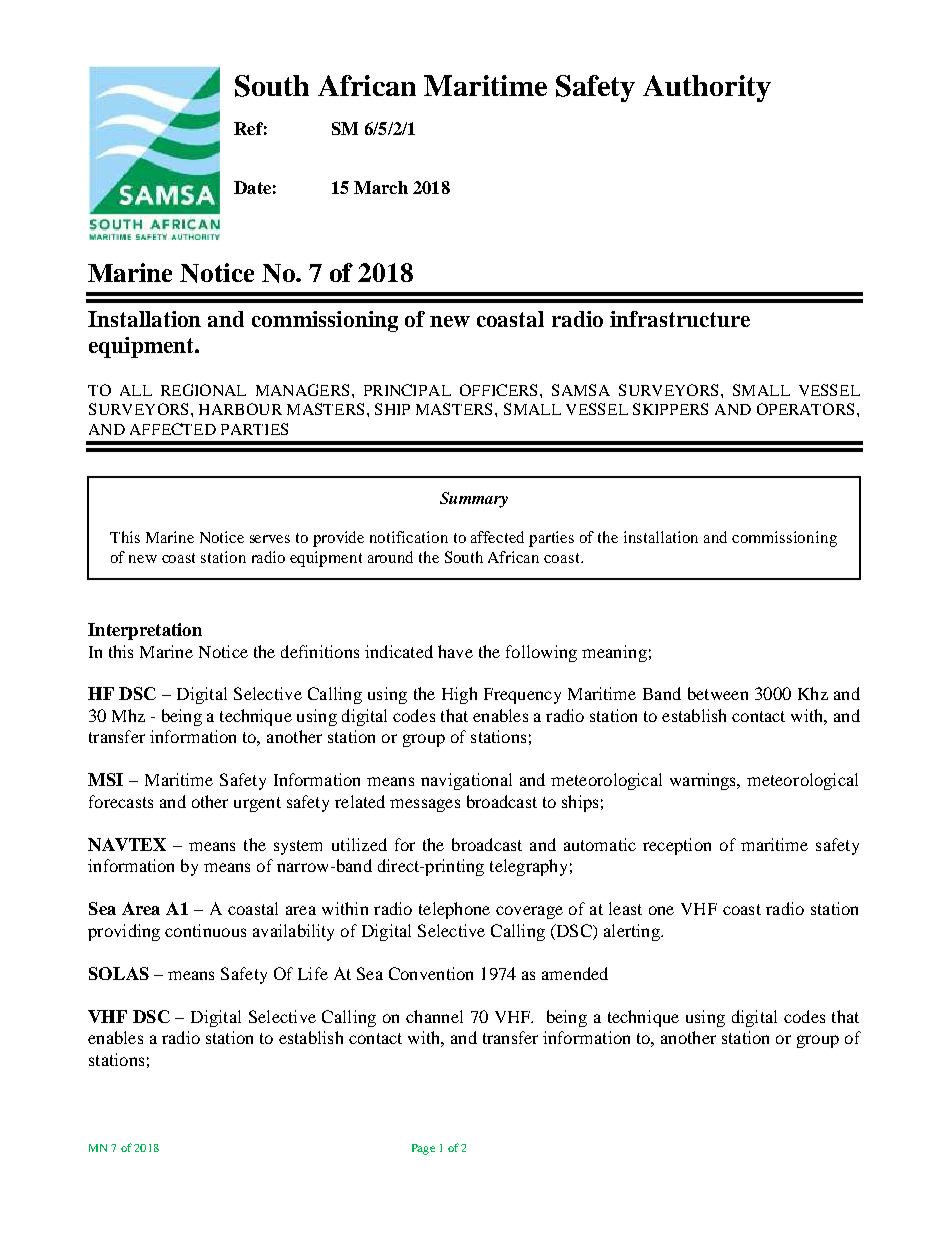  What do you see at coordinates (145, 631) in the page?
I see `Interpretation` at bounding box center [145, 631].
